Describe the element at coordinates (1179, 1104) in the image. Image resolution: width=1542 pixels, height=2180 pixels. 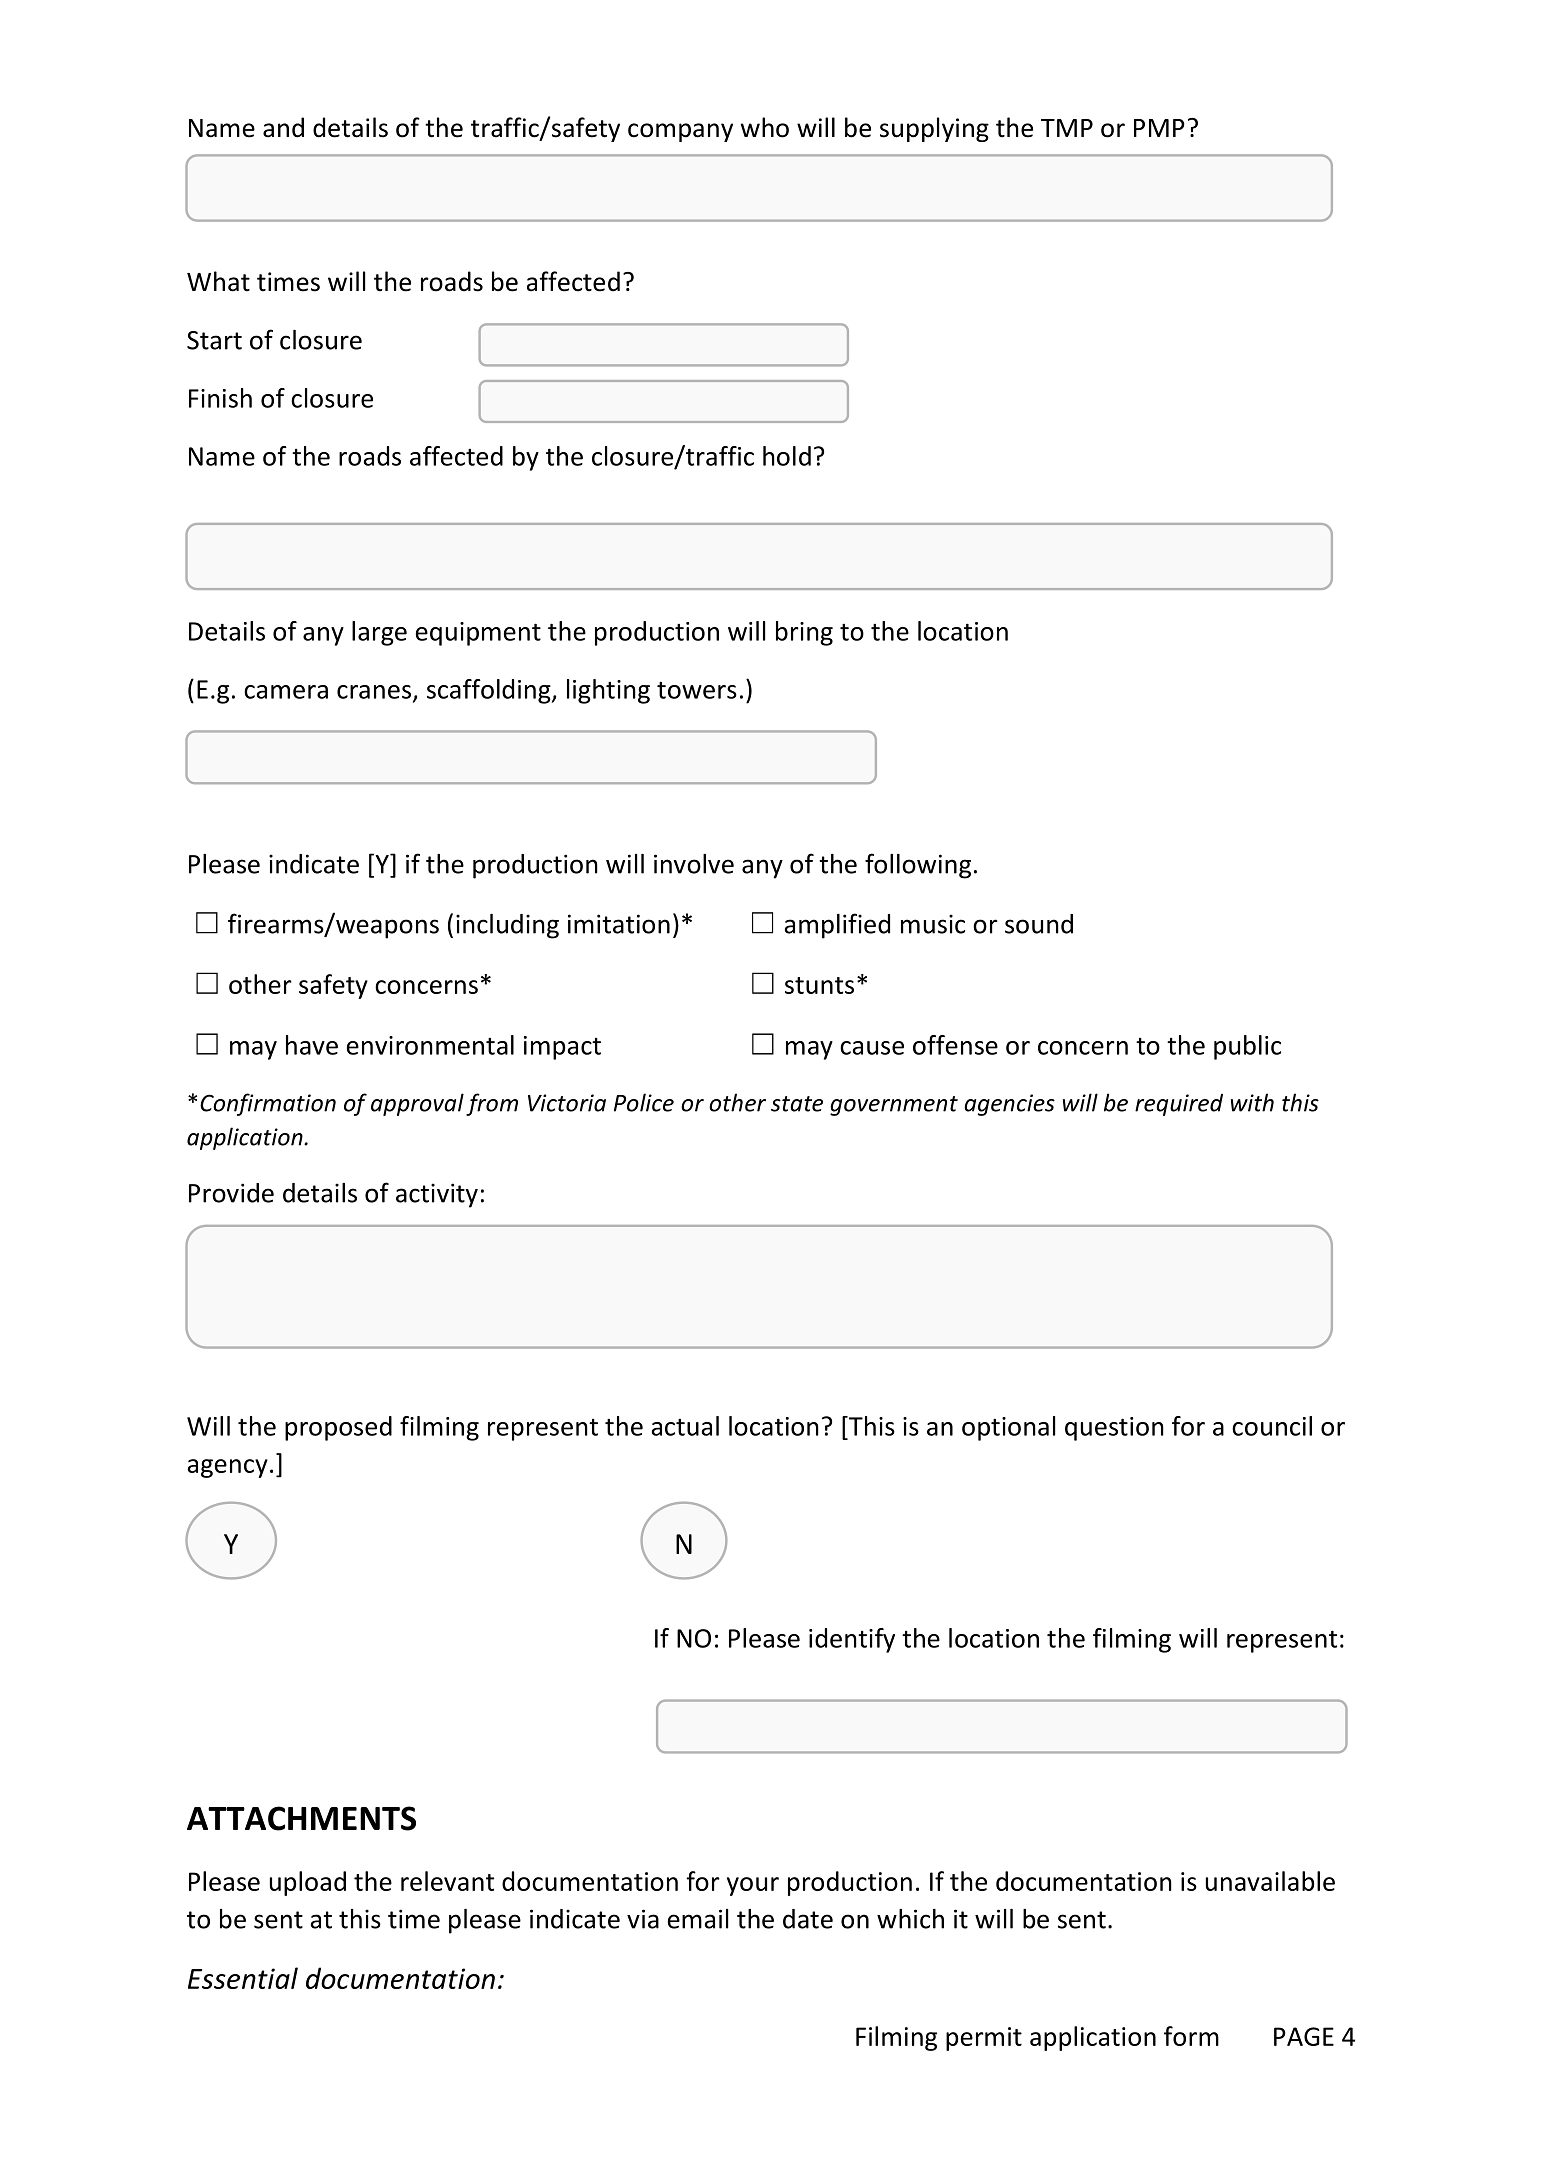
I see `required` at that location.
